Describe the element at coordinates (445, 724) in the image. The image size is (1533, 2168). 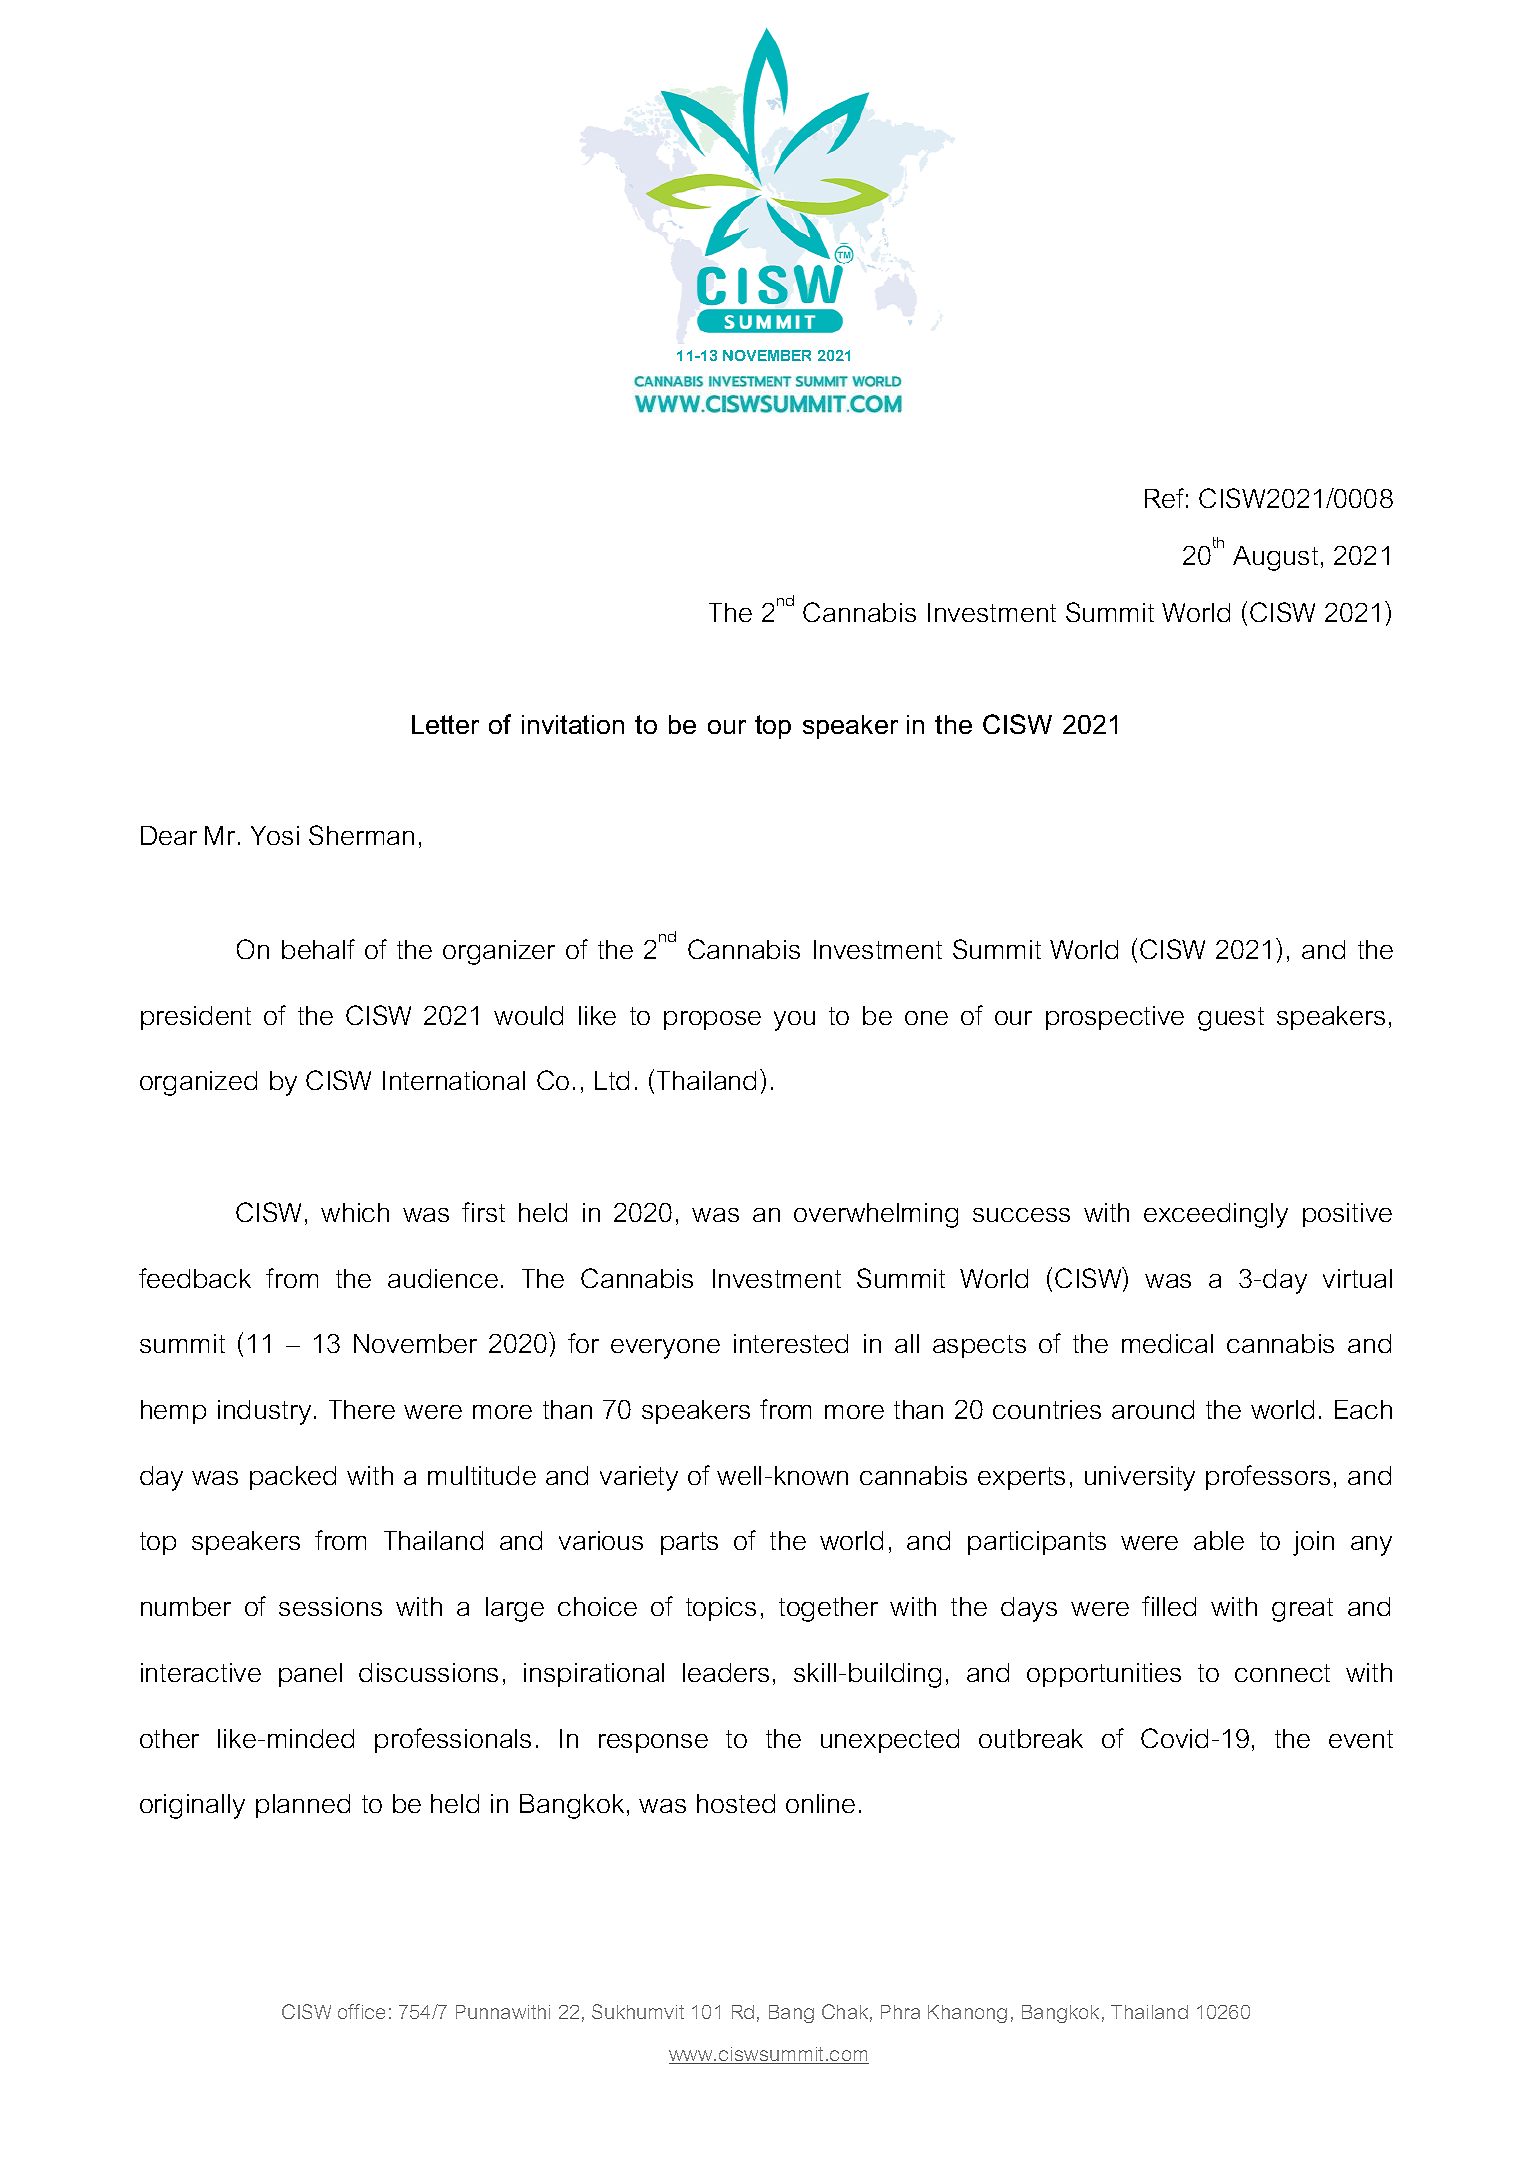
I see `Letter` at that location.
